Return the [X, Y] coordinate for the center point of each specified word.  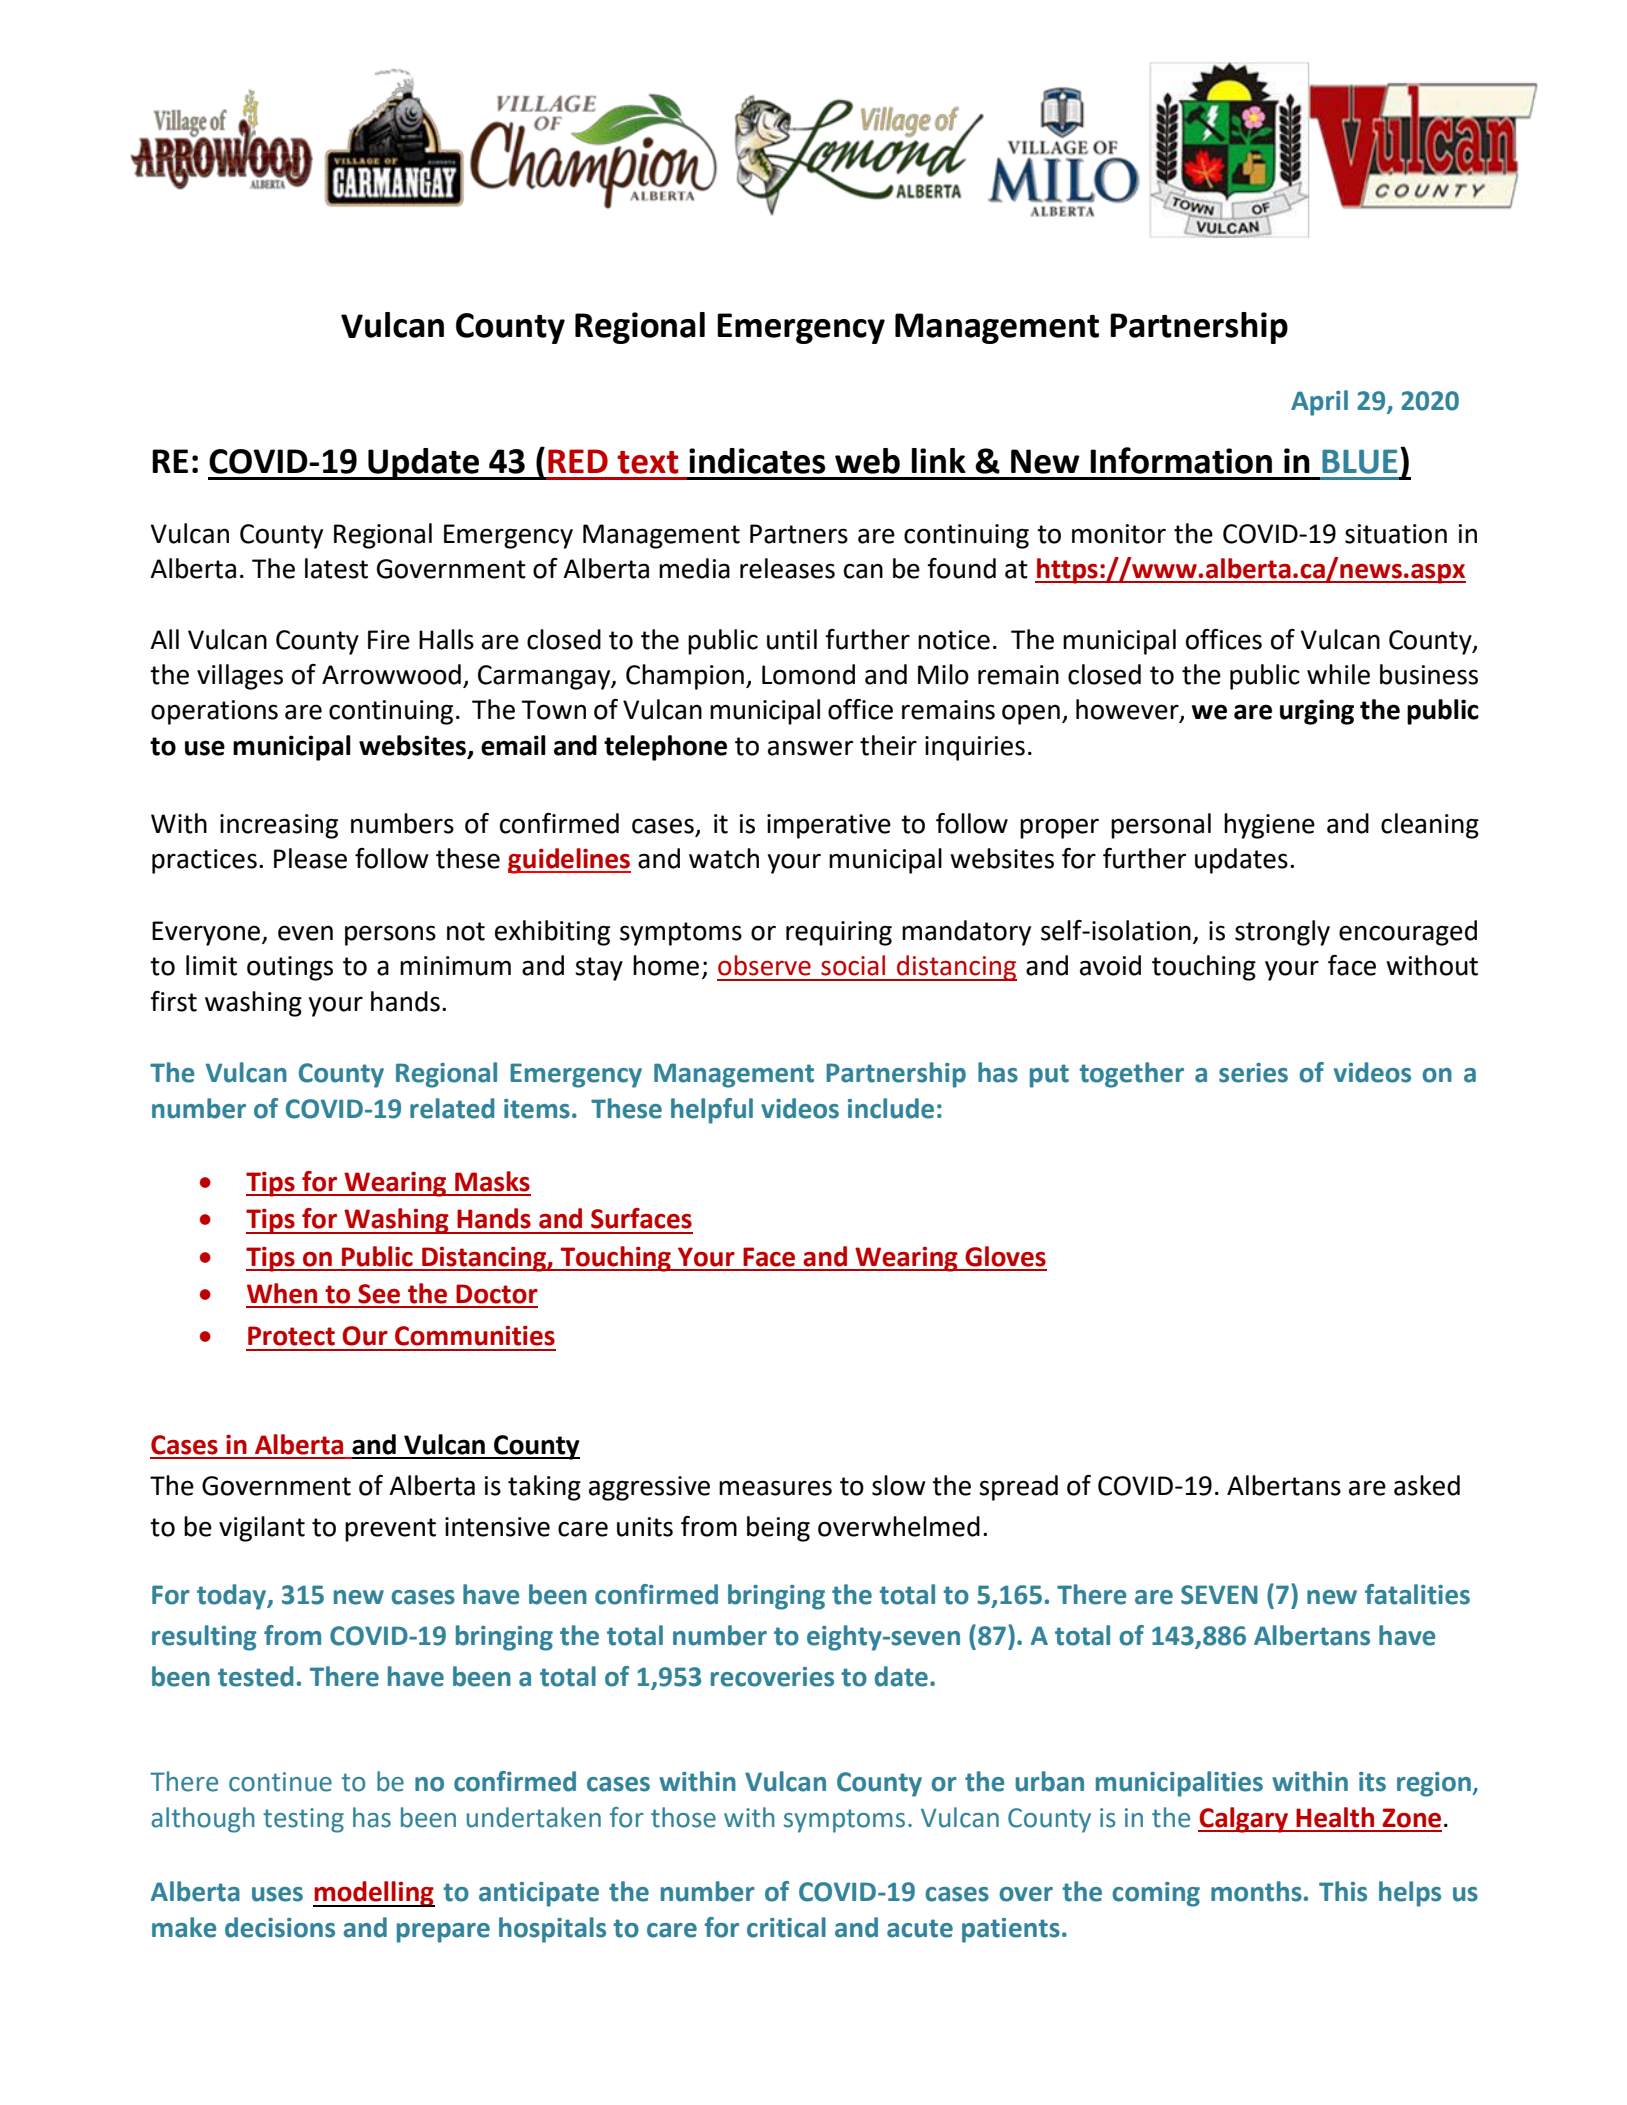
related [452, 1108]
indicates [757, 461]
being [778, 1529]
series [1253, 1073]
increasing [279, 826]
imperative [829, 826]
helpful [712, 1111]
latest [336, 568]
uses [277, 1894]
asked [1427, 1485]
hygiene [1269, 826]
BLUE [1359, 461]
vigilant [262, 1529]
